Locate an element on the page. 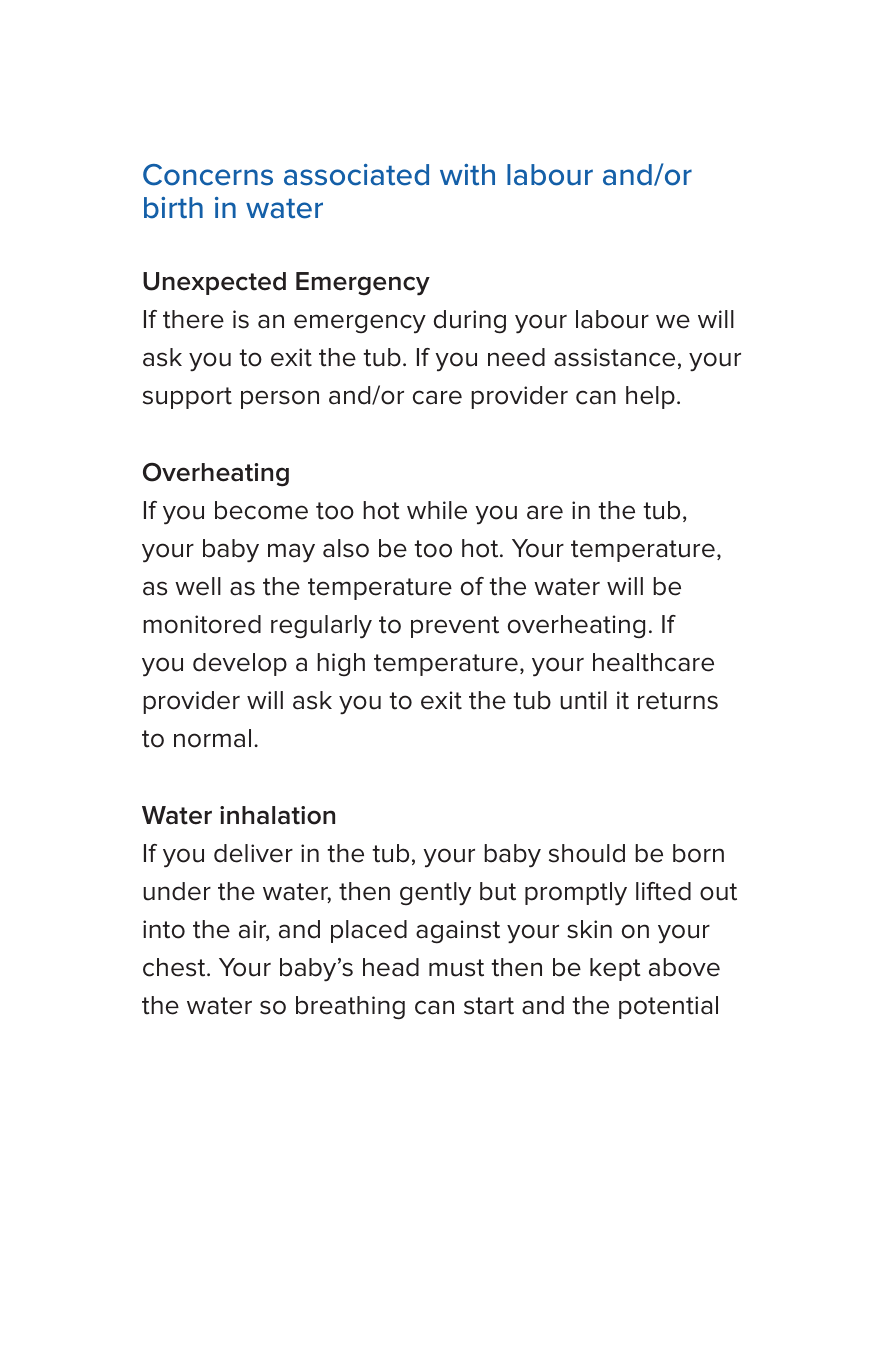  returns is located at coordinates (678, 701).
